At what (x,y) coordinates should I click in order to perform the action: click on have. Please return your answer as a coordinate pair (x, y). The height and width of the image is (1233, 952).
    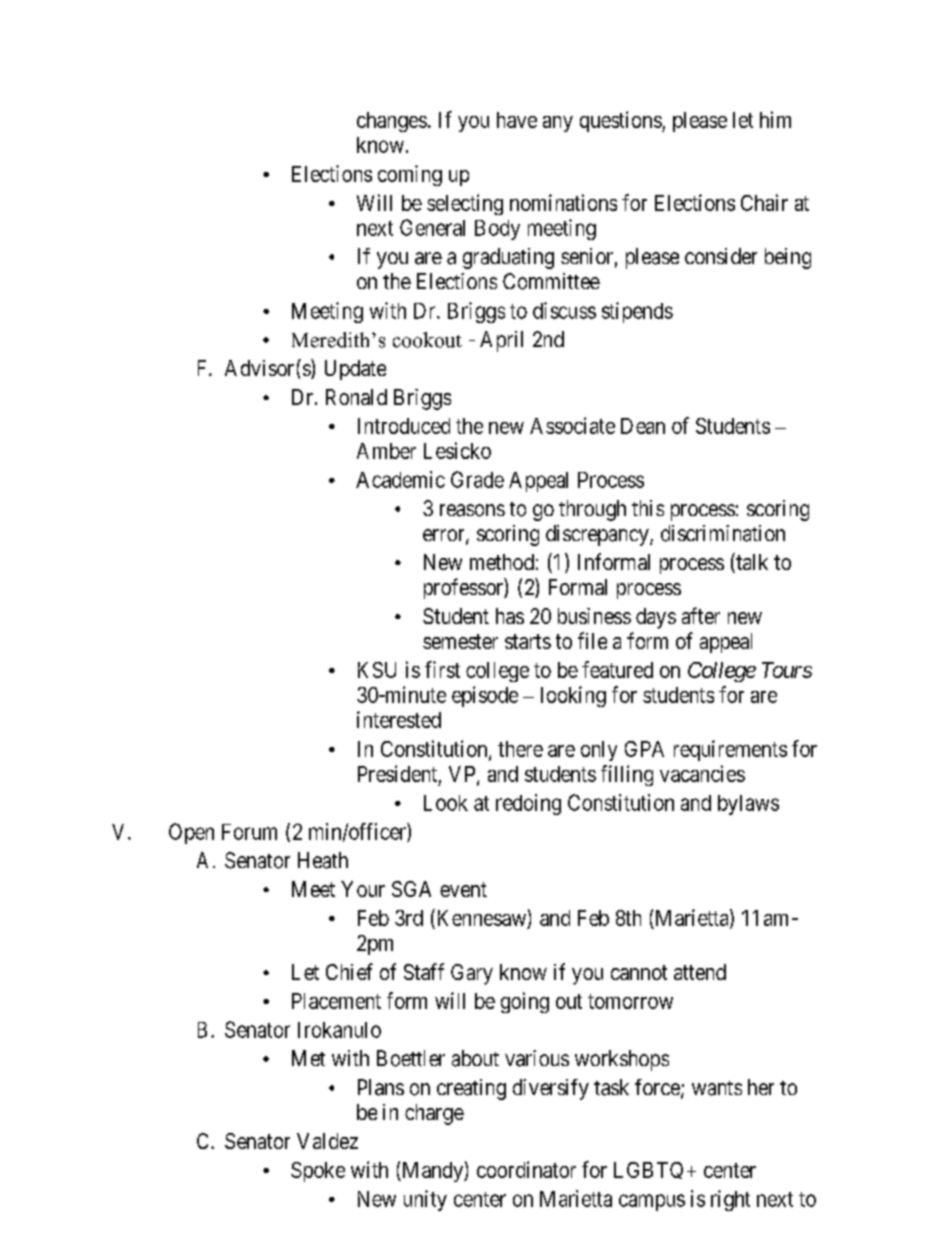
    Looking at the image, I should click on (517, 120).
